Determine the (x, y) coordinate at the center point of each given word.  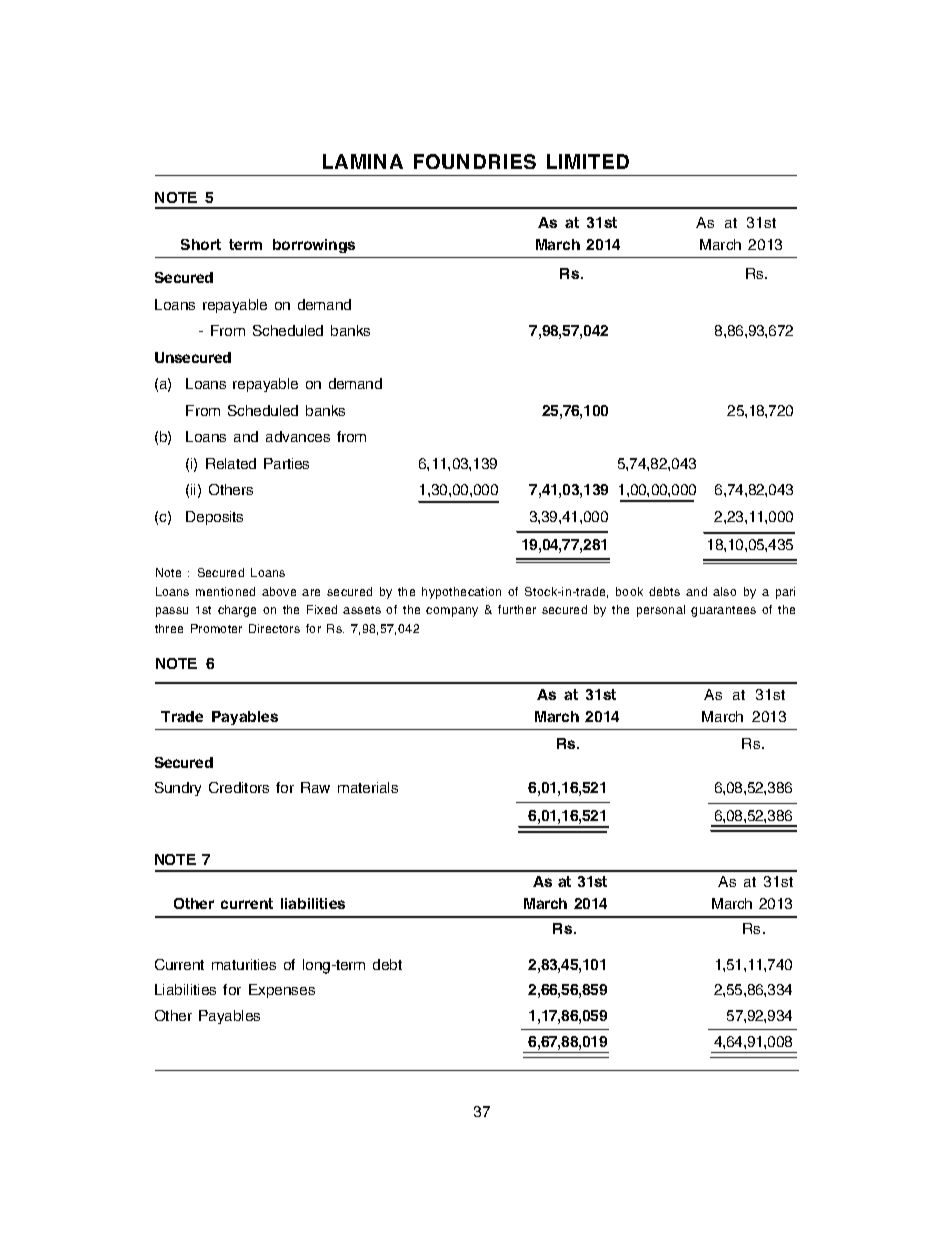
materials (368, 787)
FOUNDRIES (475, 161)
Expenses (282, 991)
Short (201, 244)
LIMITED (588, 161)
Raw (315, 787)
